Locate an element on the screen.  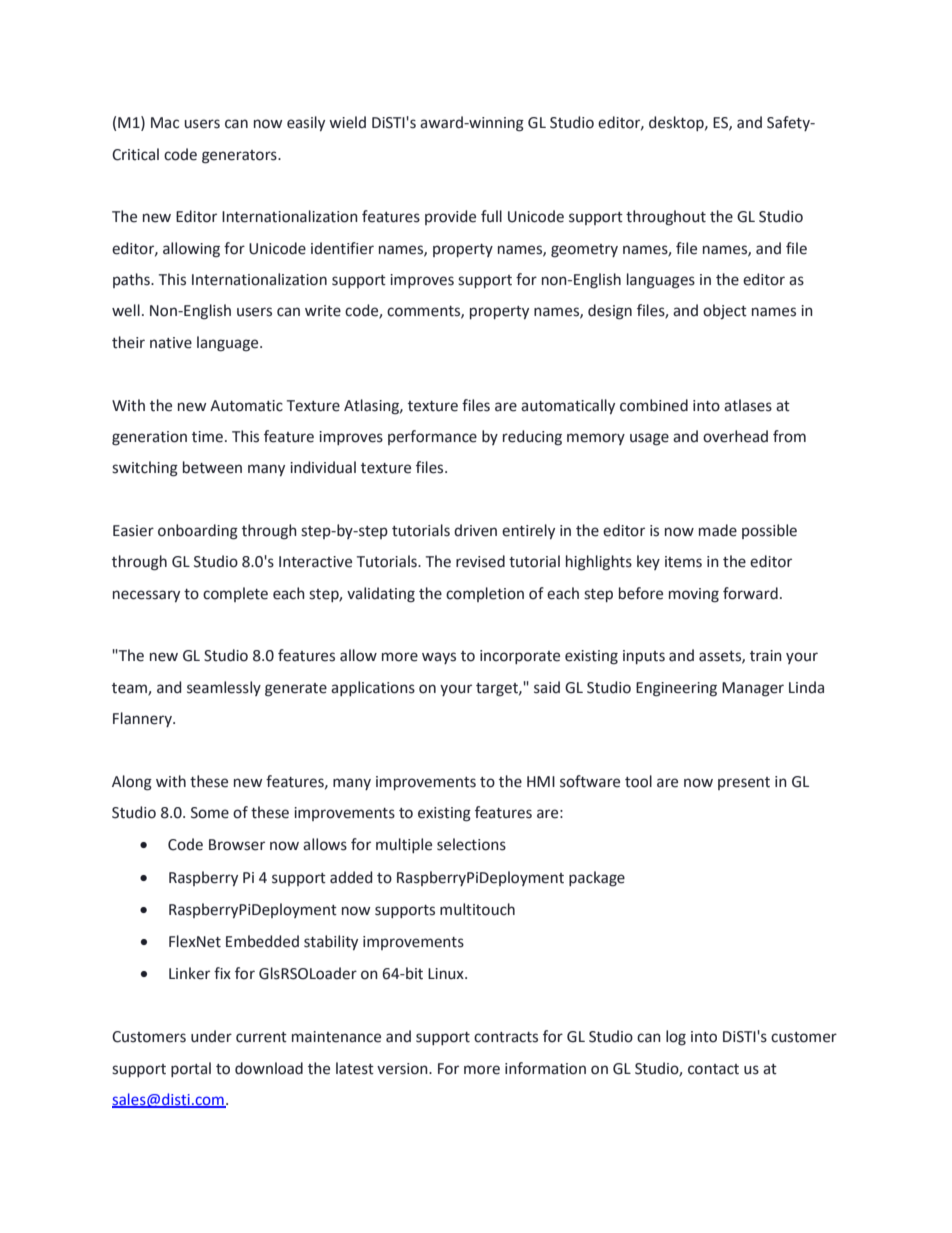
under is located at coordinates (211, 1036).
